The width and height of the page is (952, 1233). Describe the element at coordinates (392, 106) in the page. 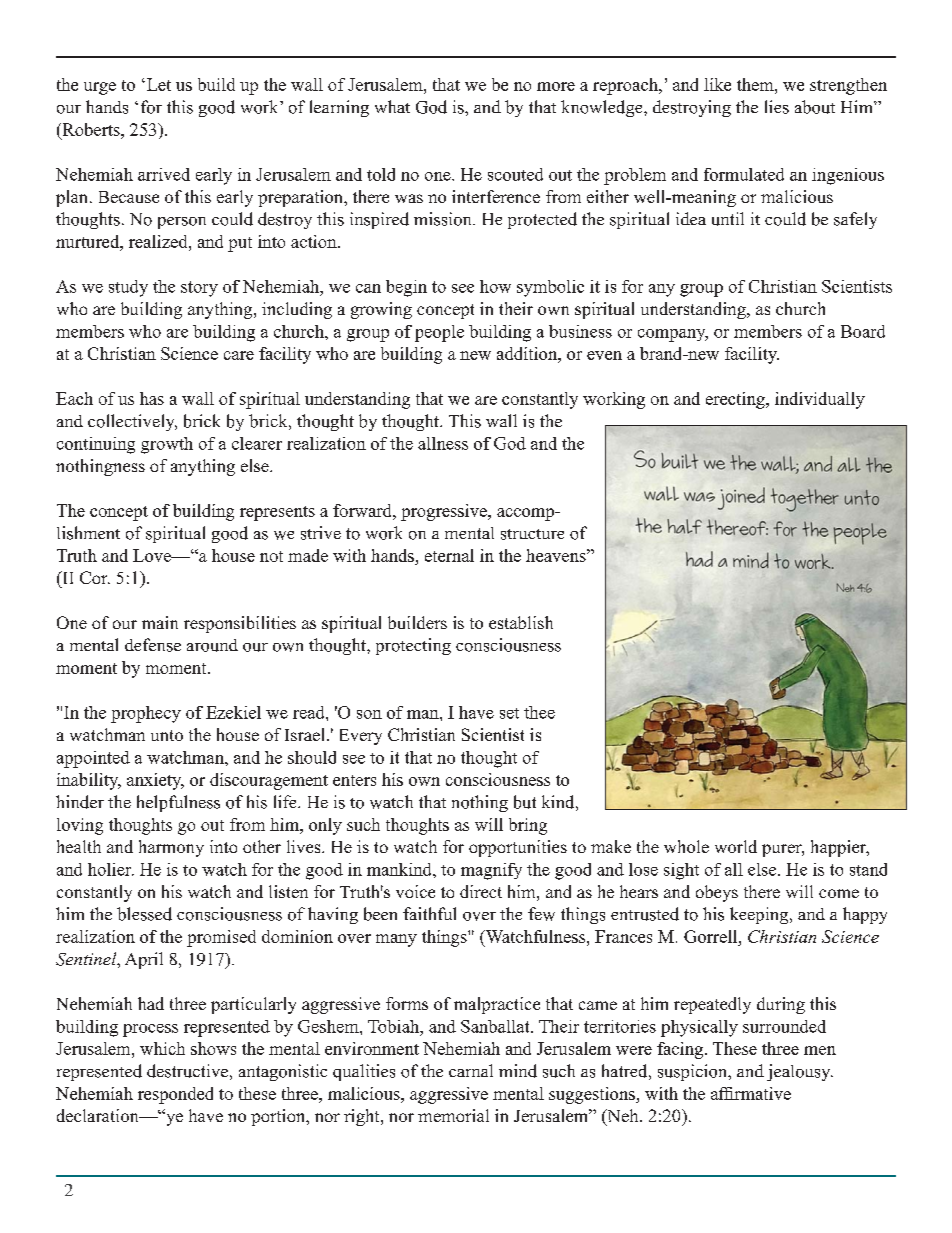

I see `what` at that location.
